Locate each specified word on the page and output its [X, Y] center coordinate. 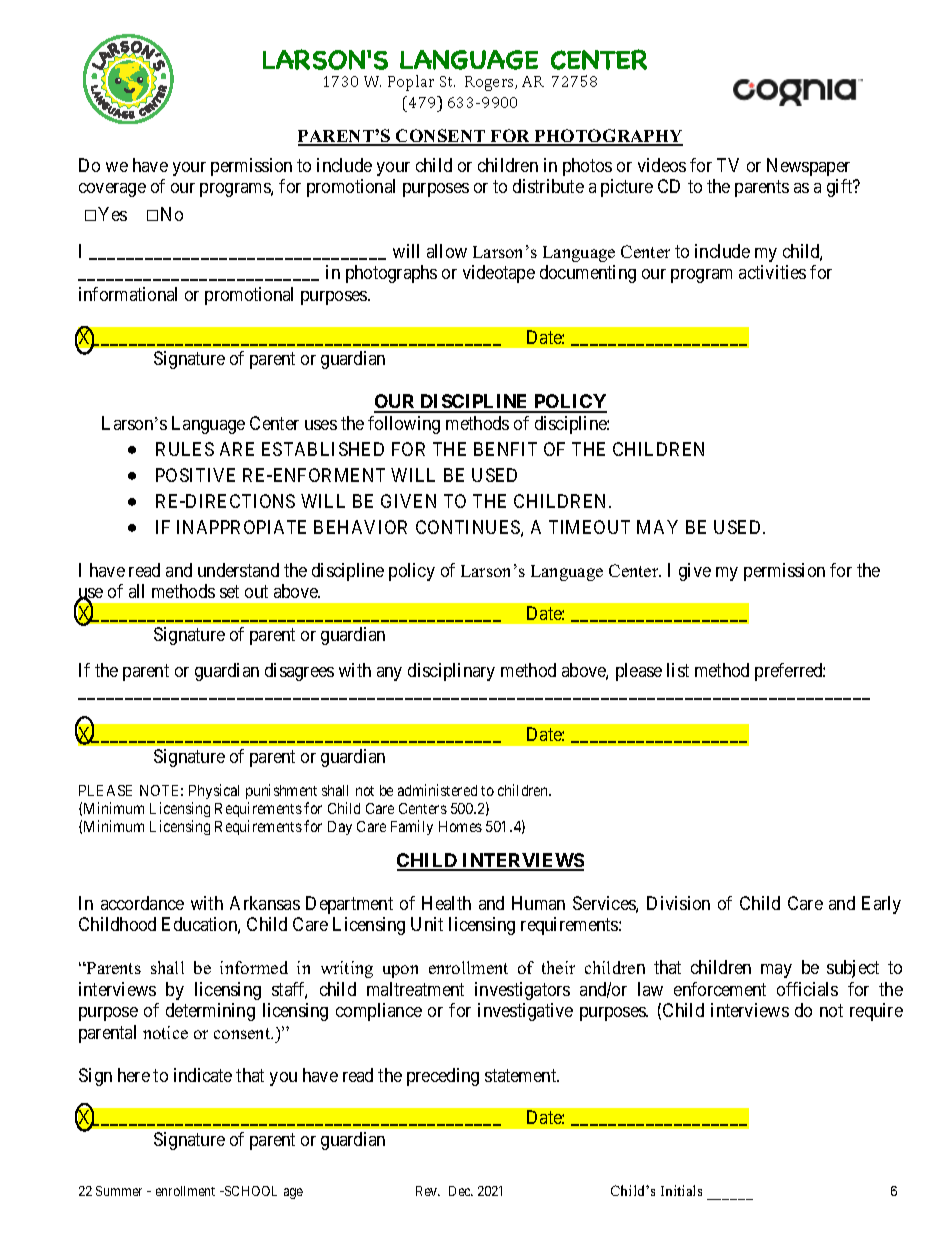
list [678, 670]
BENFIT [505, 449]
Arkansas [265, 903]
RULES [185, 449]
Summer [119, 1191]
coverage [112, 190]
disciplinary [451, 672]
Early [881, 905]
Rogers [491, 83]
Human [538, 903]
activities [772, 272]
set [229, 591]
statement [522, 1075]
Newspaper [808, 167]
